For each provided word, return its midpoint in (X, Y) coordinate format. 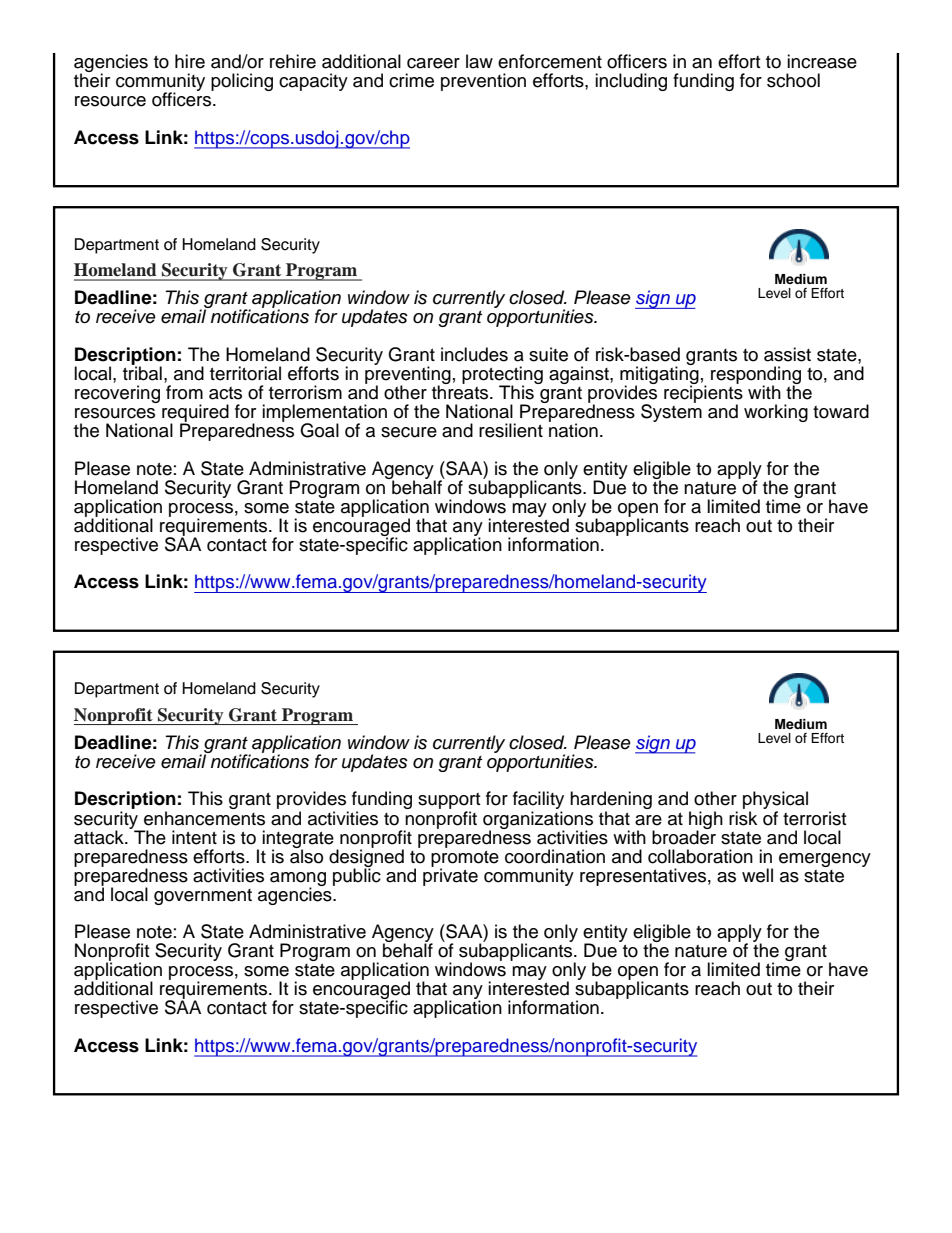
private (450, 876)
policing (242, 82)
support (449, 802)
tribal (142, 372)
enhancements (204, 818)
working (776, 413)
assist (787, 354)
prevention (483, 82)
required (195, 414)
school (793, 80)
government (203, 897)
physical (775, 801)
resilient (511, 430)
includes (474, 354)
